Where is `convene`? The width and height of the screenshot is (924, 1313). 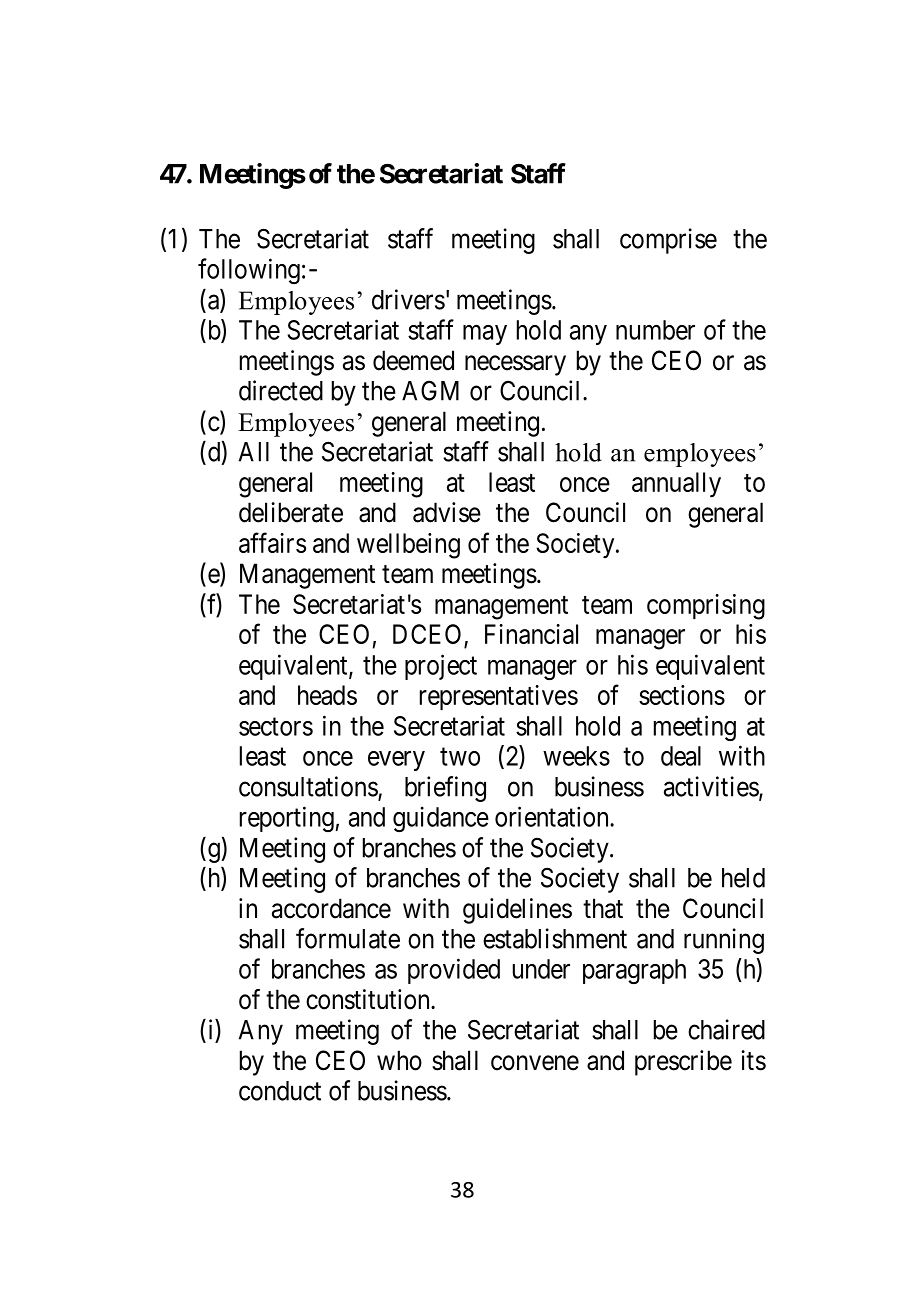 convene is located at coordinates (535, 1063).
